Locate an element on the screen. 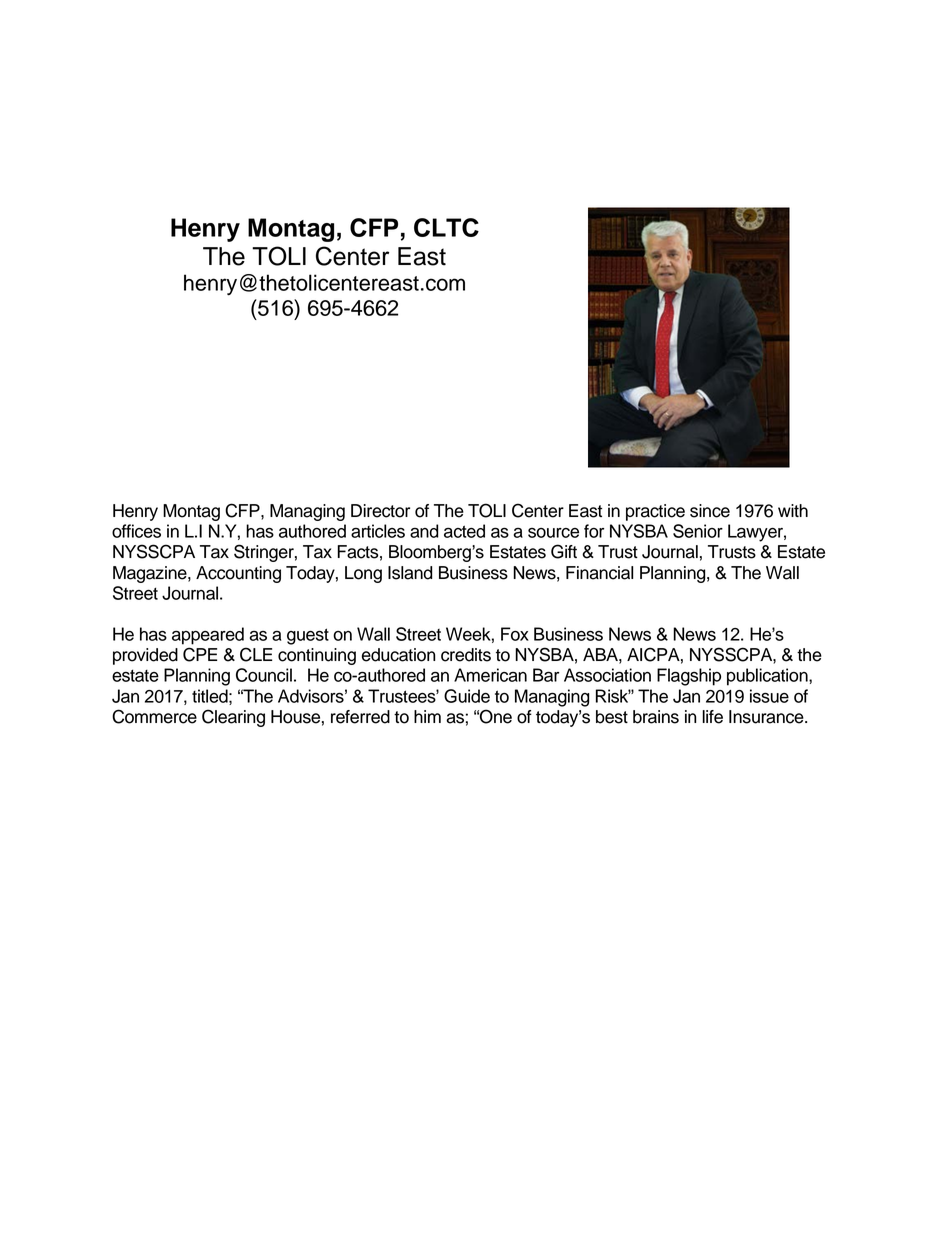 The image size is (952, 1233). Clearing is located at coordinates (233, 718).
